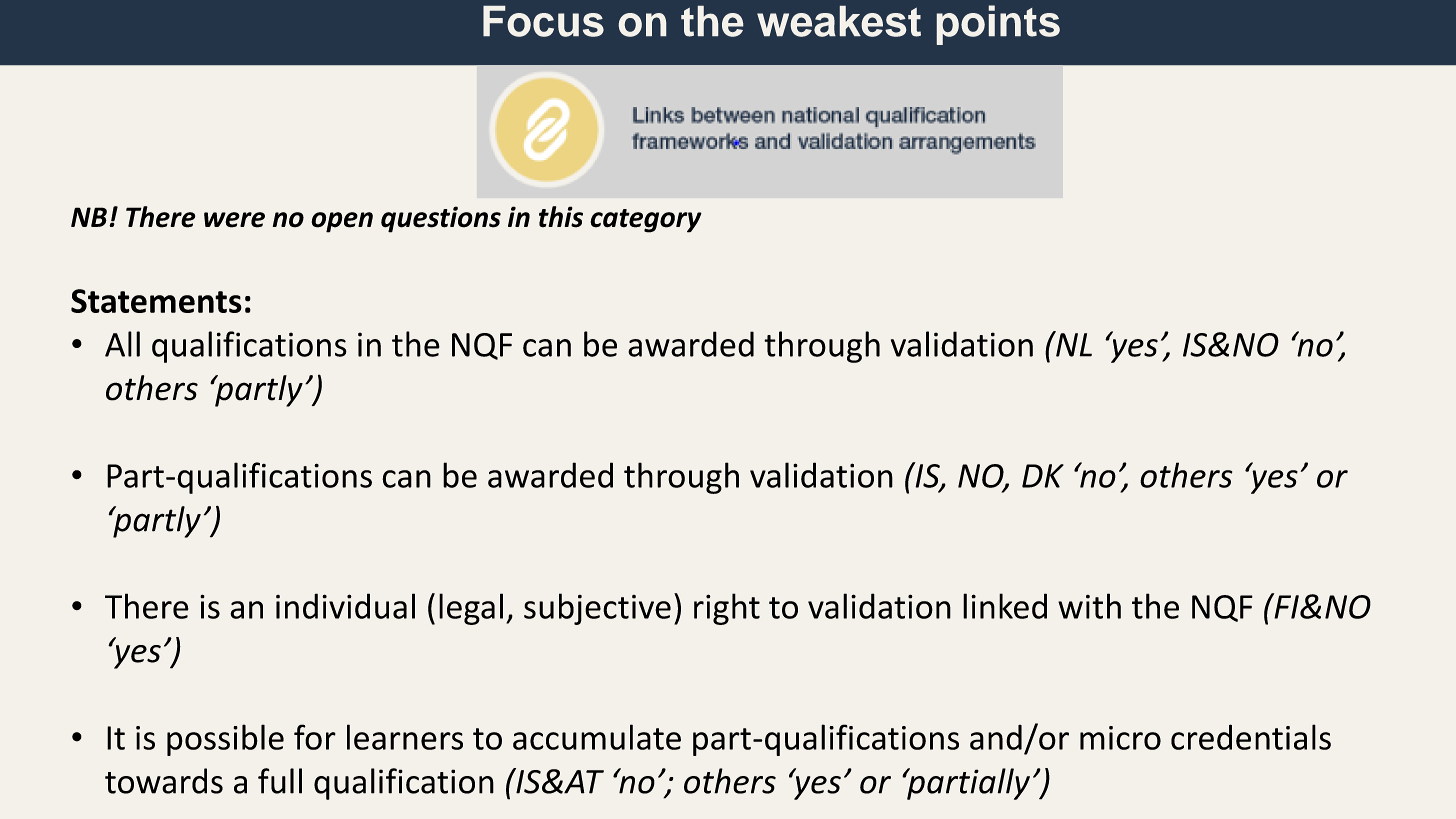 This screenshot has width=1456, height=819. Describe the element at coordinates (998, 25) in the screenshot. I see `points` at that location.
